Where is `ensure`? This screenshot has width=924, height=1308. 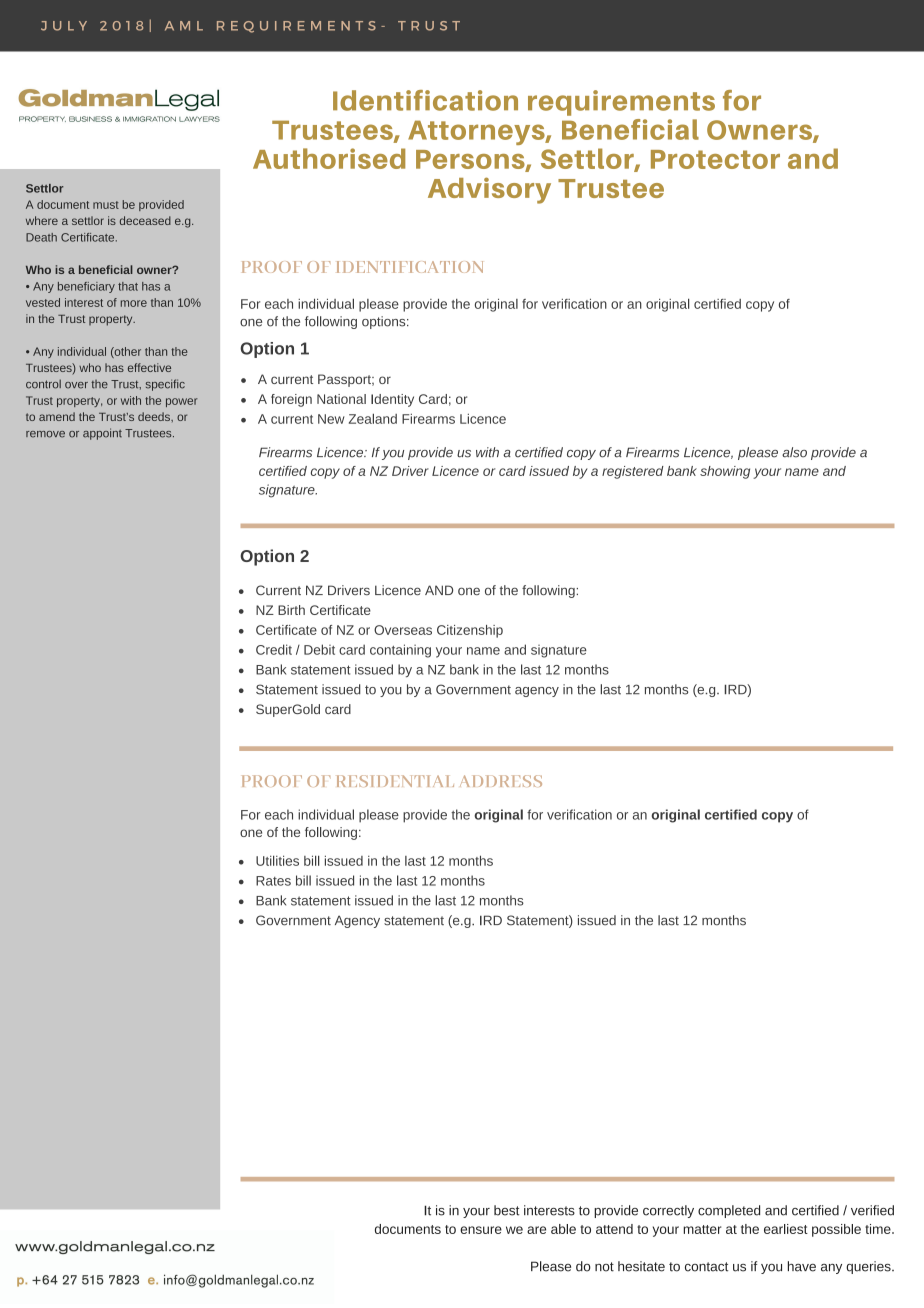 ensure is located at coordinates (481, 1230).
